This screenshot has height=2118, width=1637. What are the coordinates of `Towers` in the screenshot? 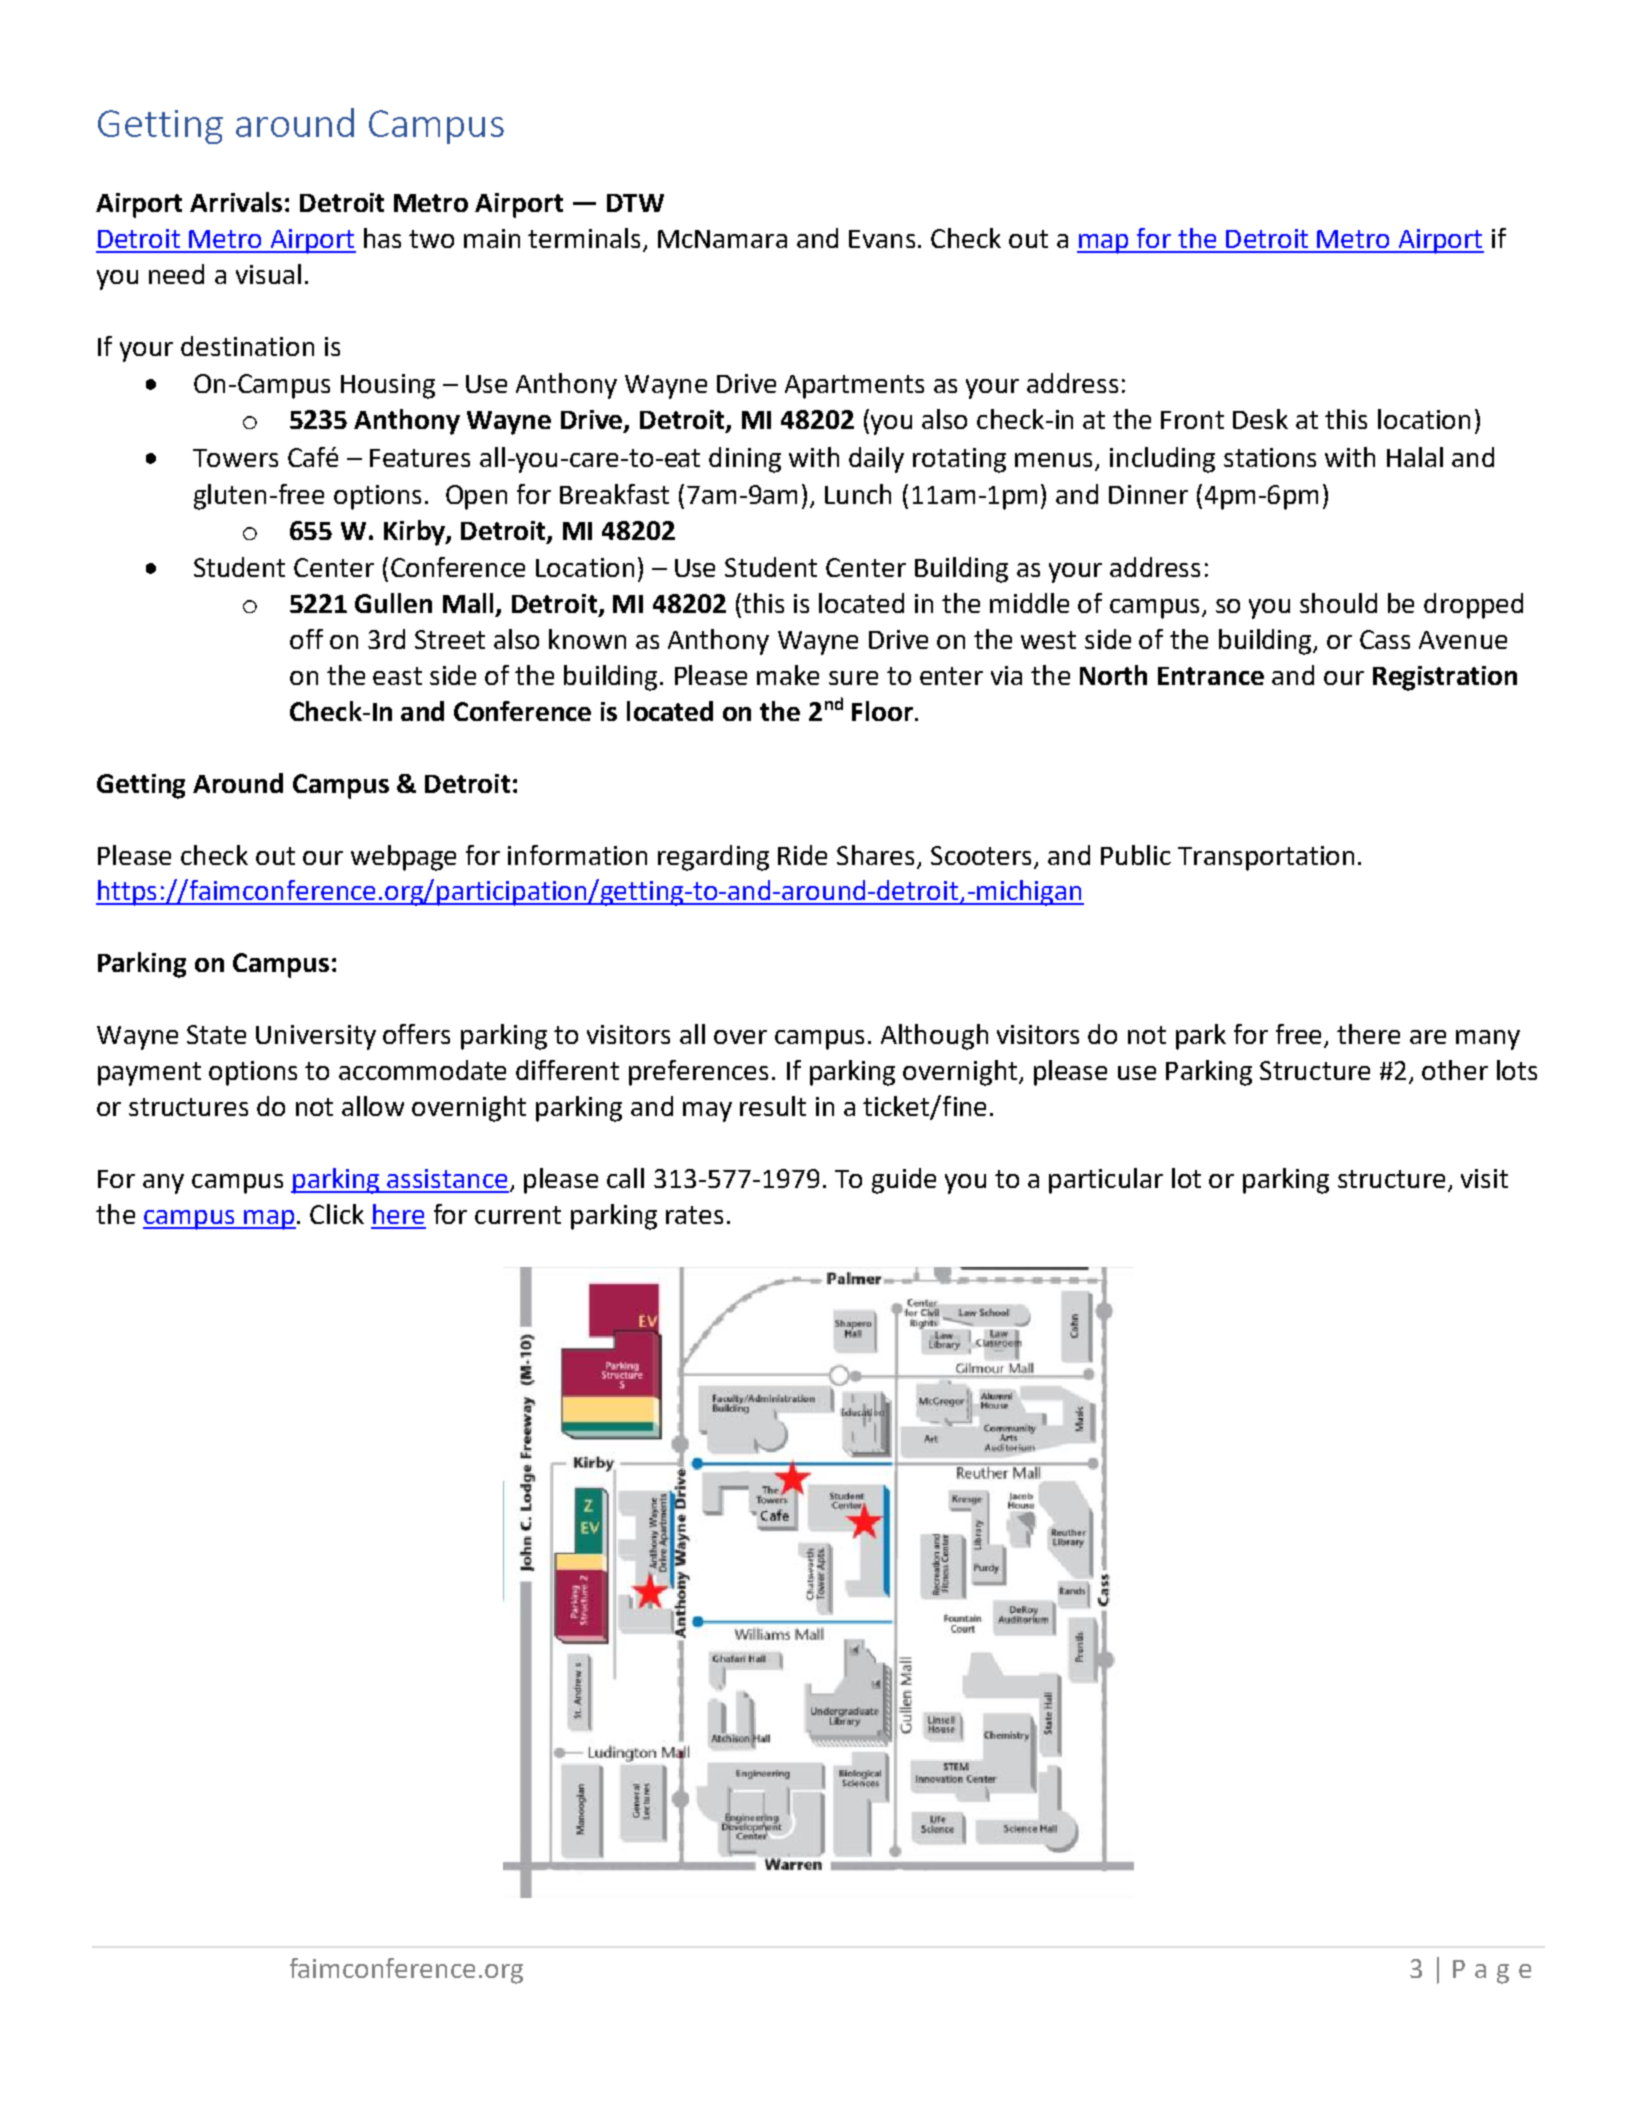 It's located at (235, 458).
